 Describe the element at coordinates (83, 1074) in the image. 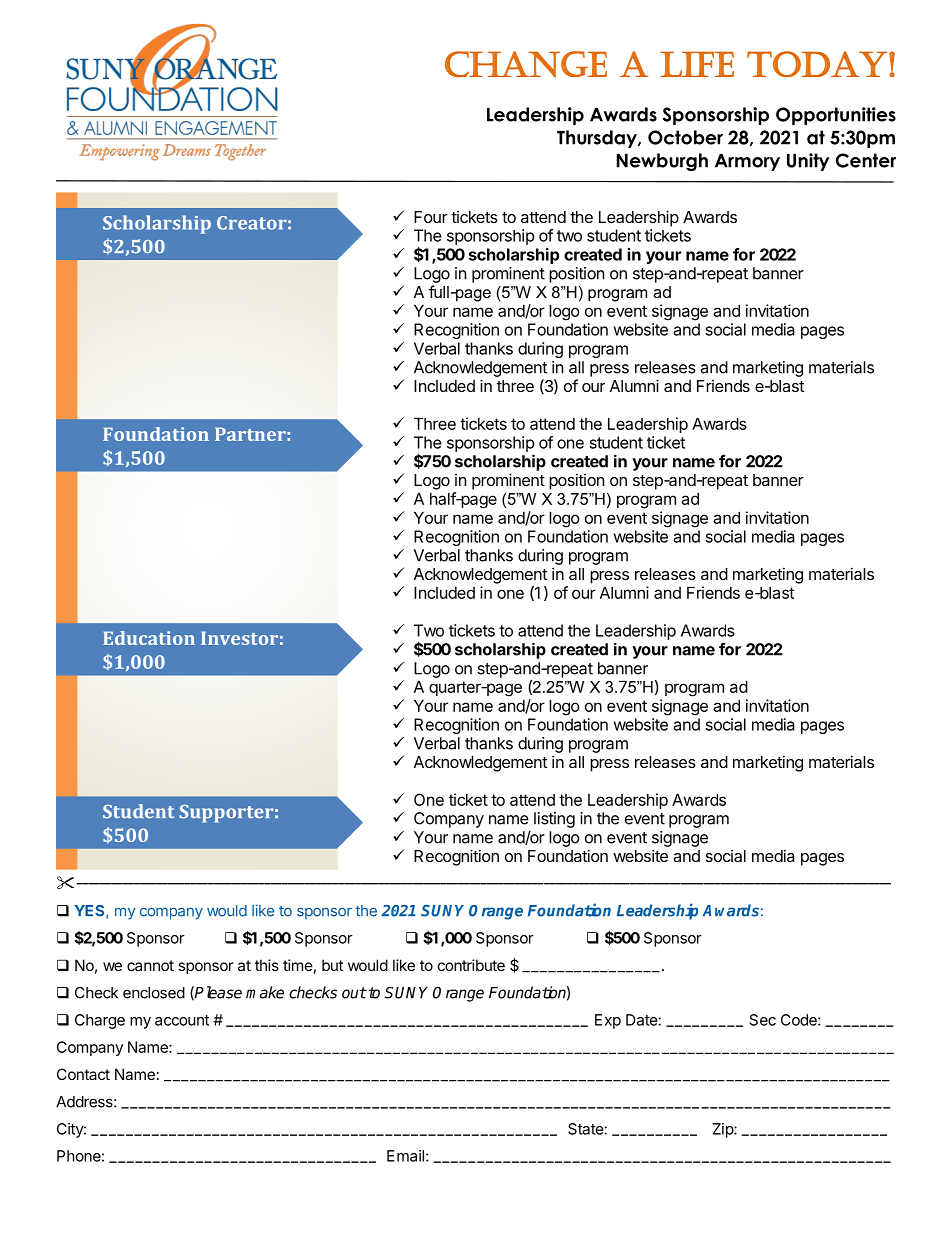

I see `Contact` at that location.
